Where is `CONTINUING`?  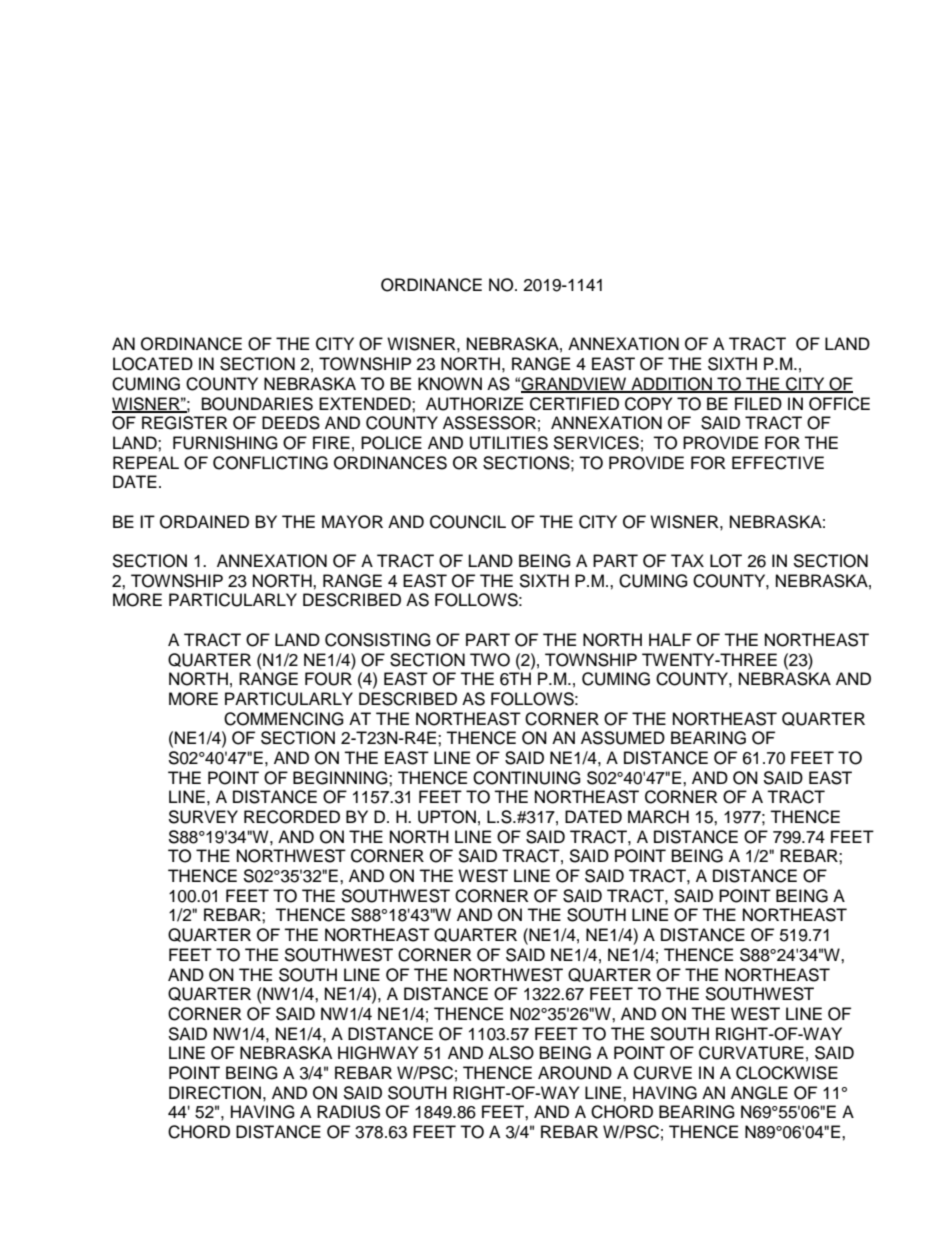 CONTINUING is located at coordinates (527, 778).
